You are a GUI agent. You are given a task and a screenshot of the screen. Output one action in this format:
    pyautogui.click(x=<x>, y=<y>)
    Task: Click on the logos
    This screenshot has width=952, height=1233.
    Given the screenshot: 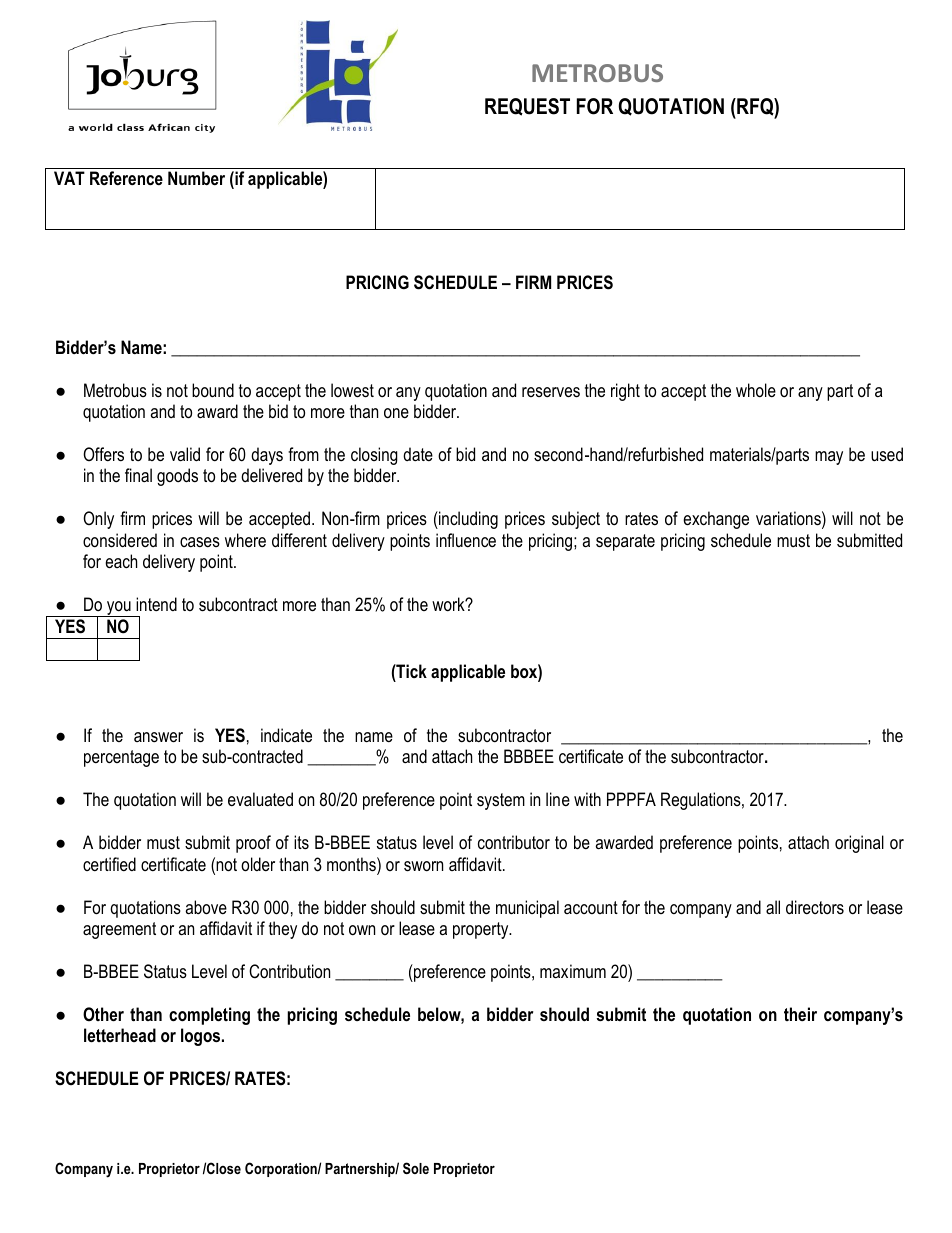 What is the action you would take?
    pyautogui.click(x=202, y=1037)
